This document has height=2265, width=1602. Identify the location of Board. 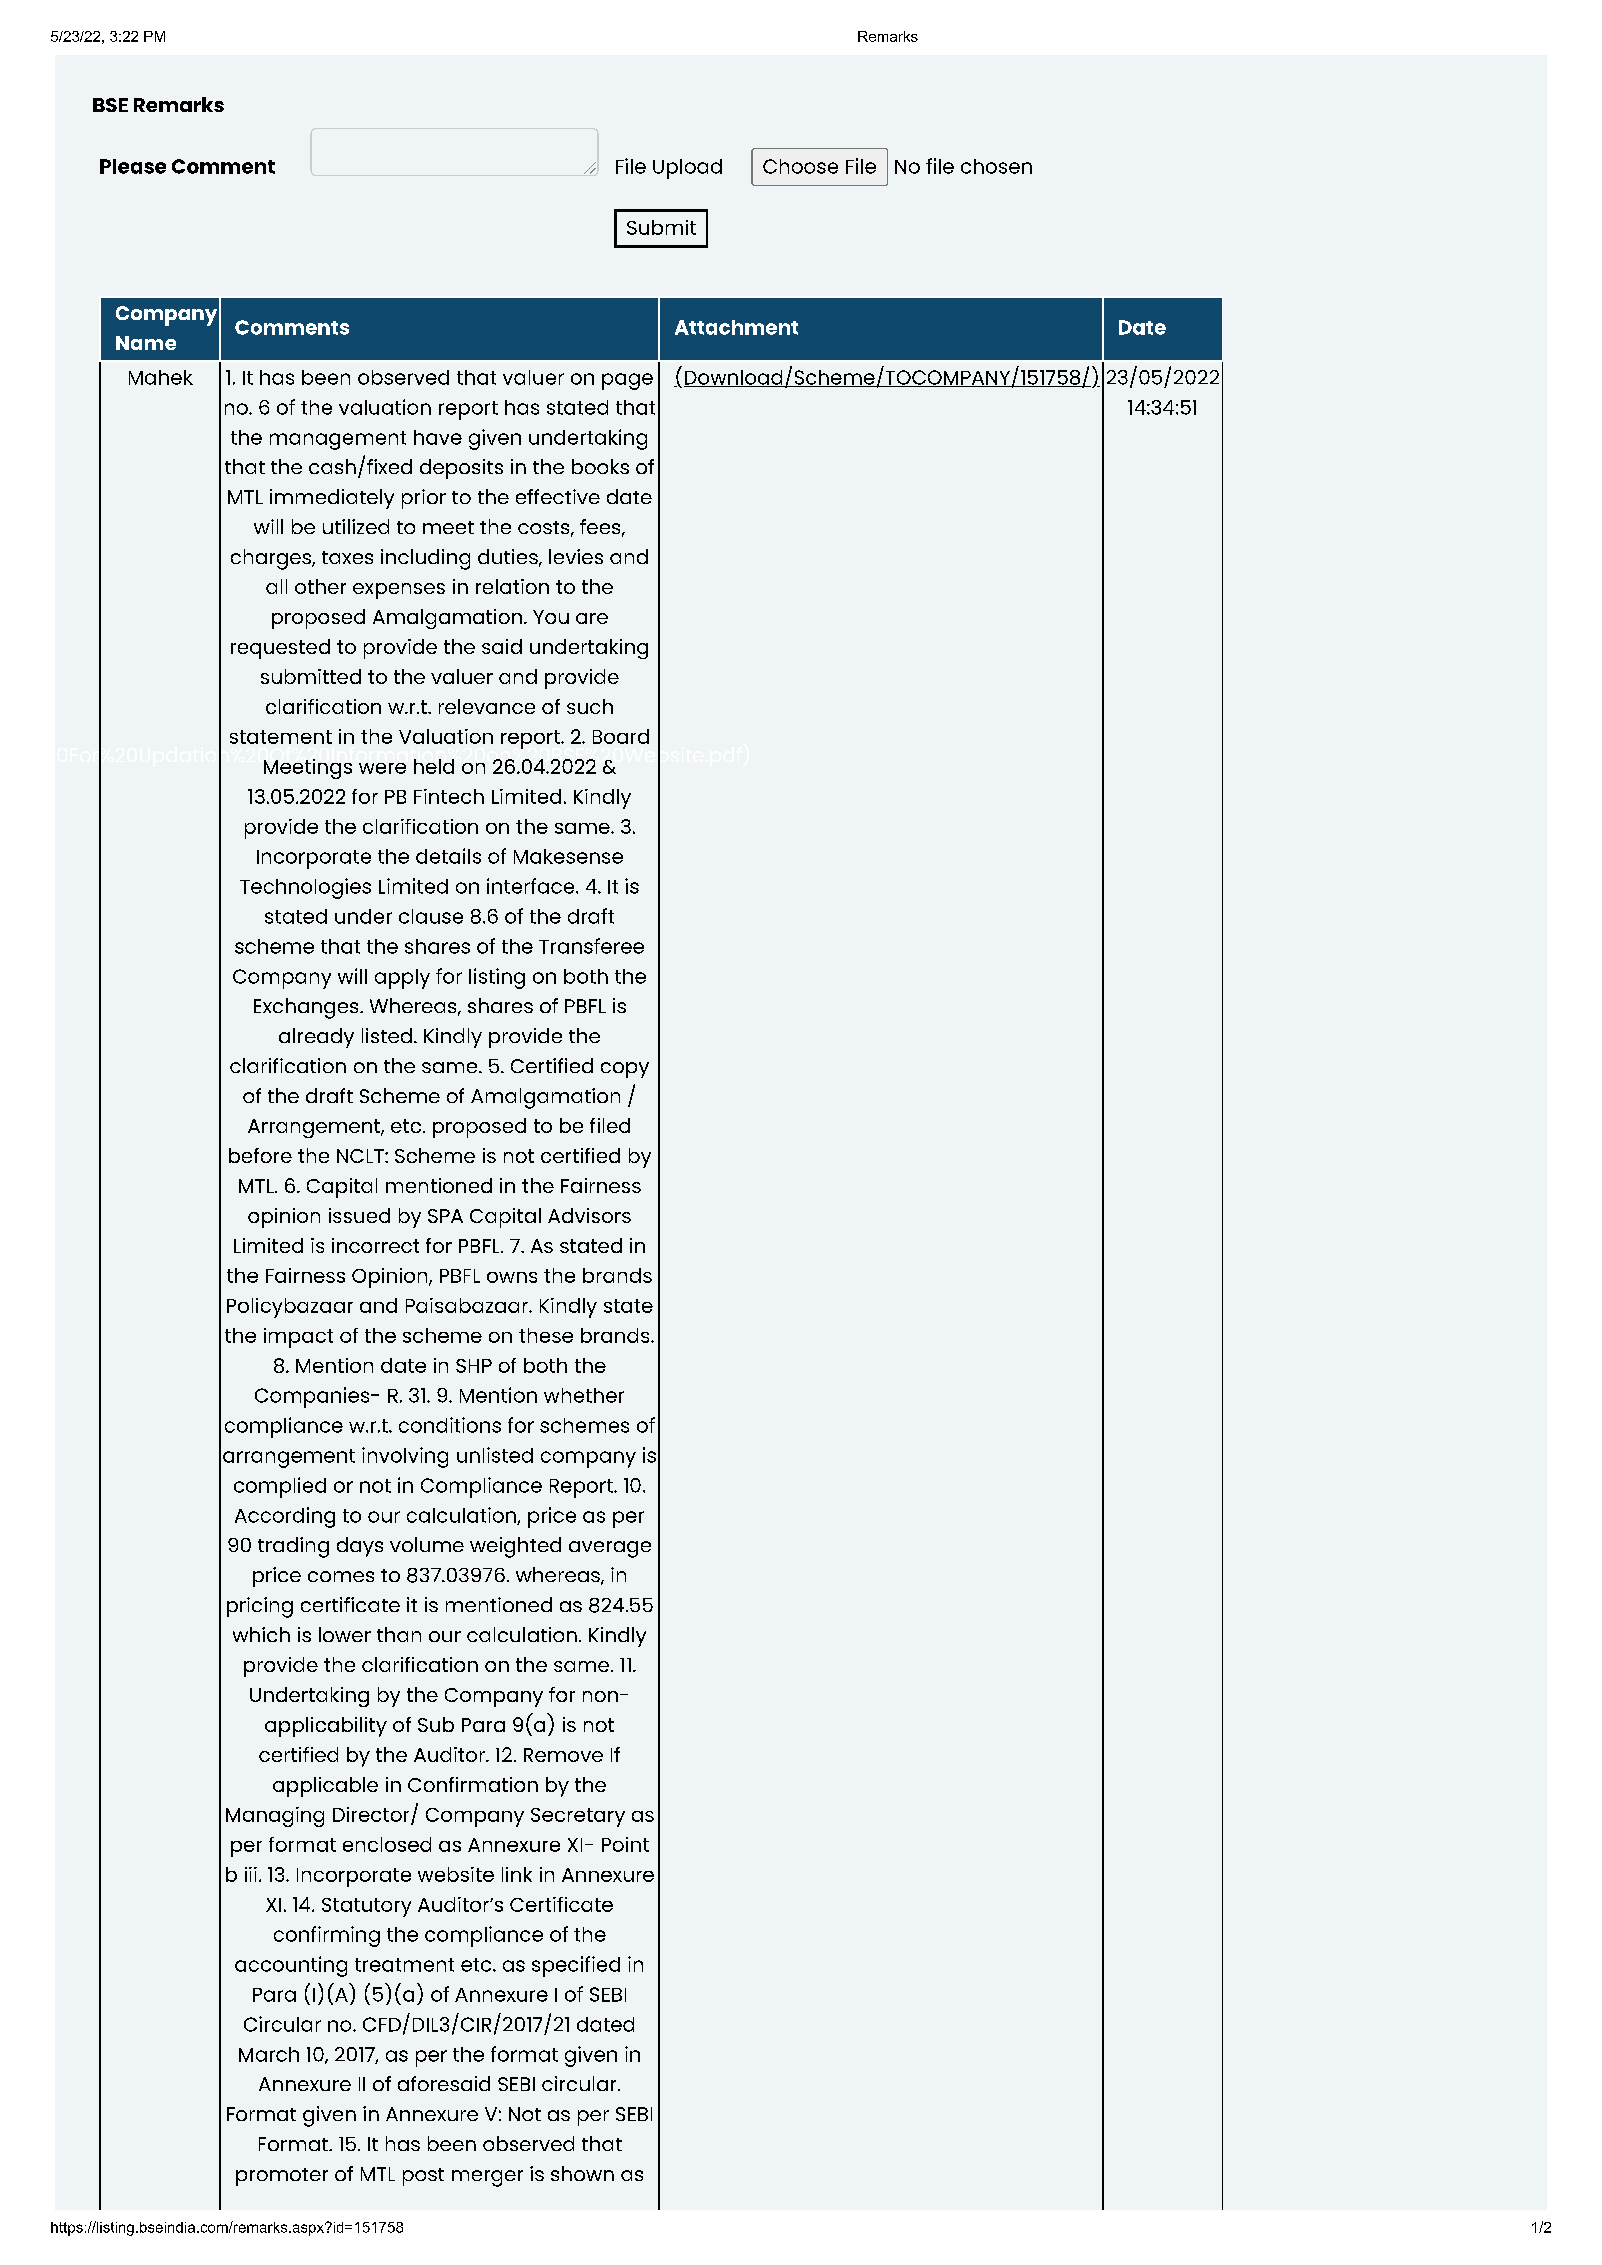
(621, 736).
